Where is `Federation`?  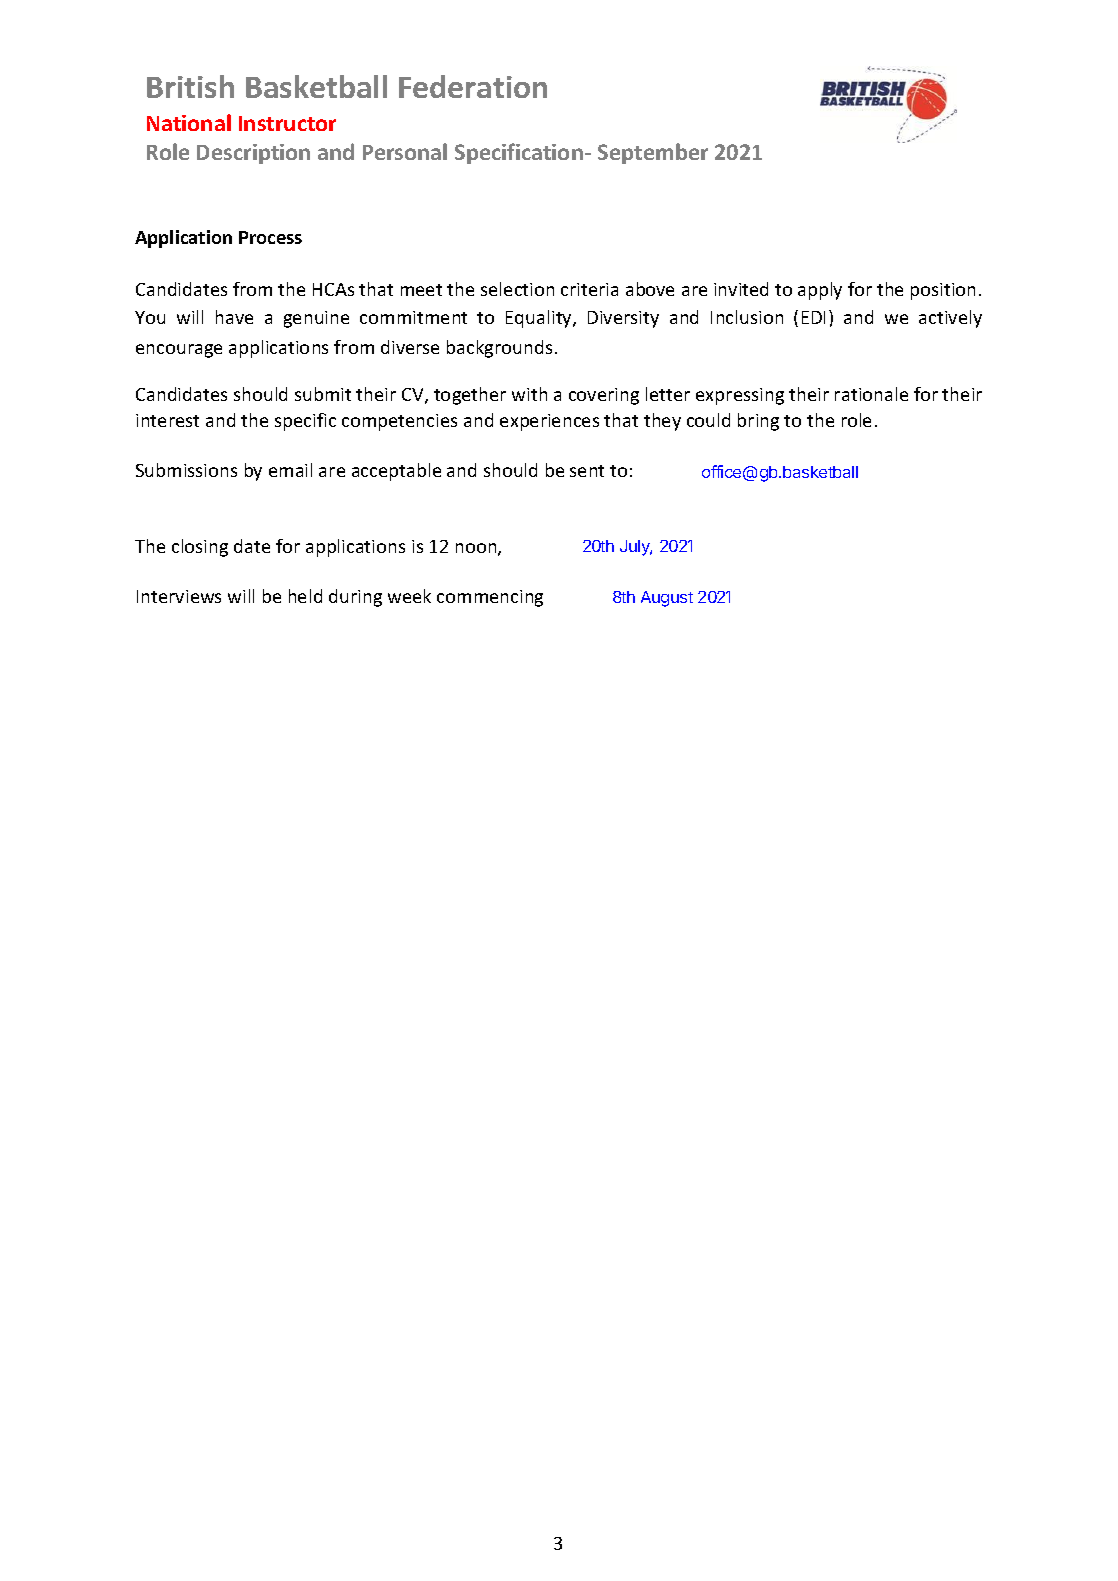 Federation is located at coordinates (473, 86).
